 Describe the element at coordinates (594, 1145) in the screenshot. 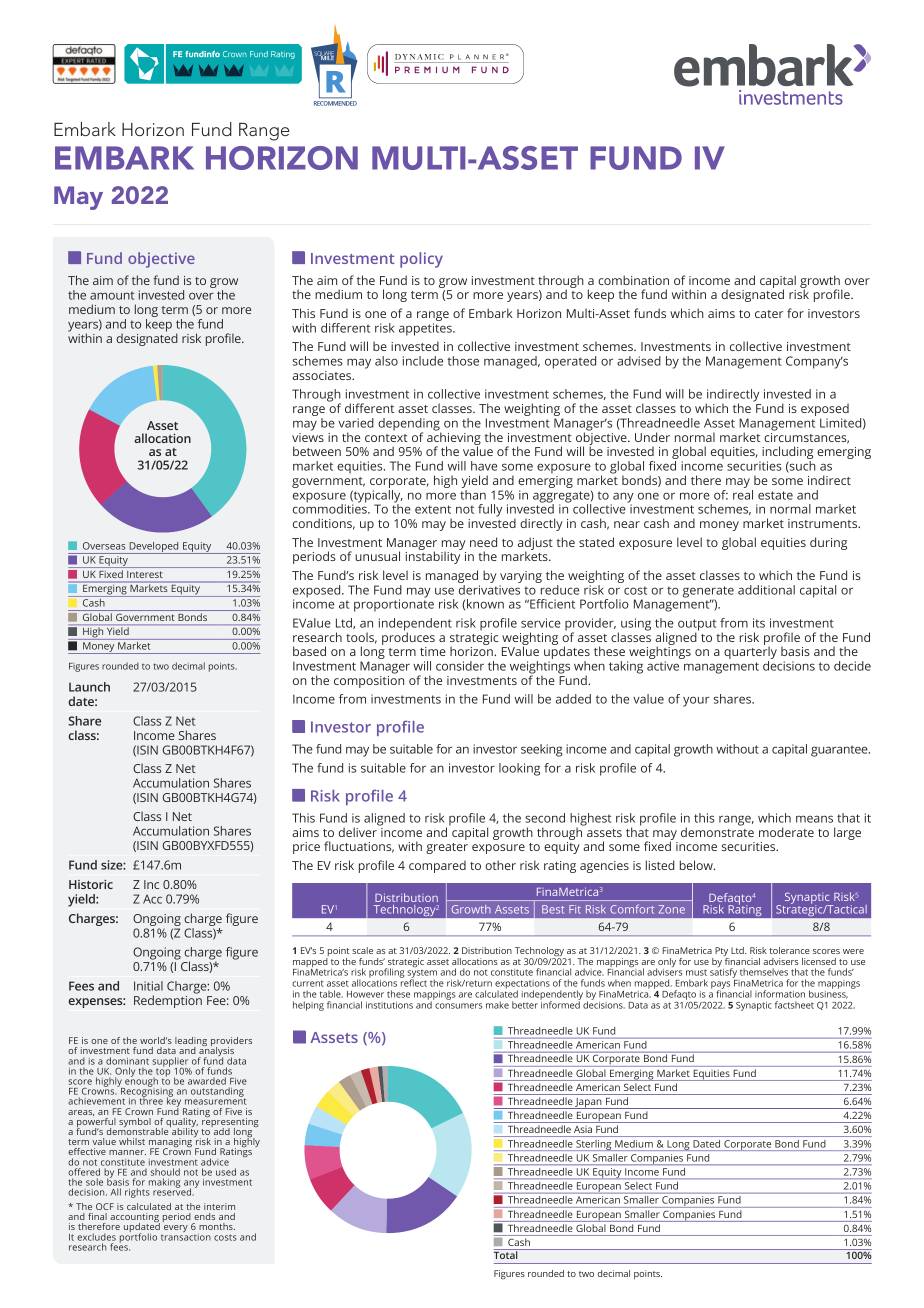

I see `Sterling` at that location.
